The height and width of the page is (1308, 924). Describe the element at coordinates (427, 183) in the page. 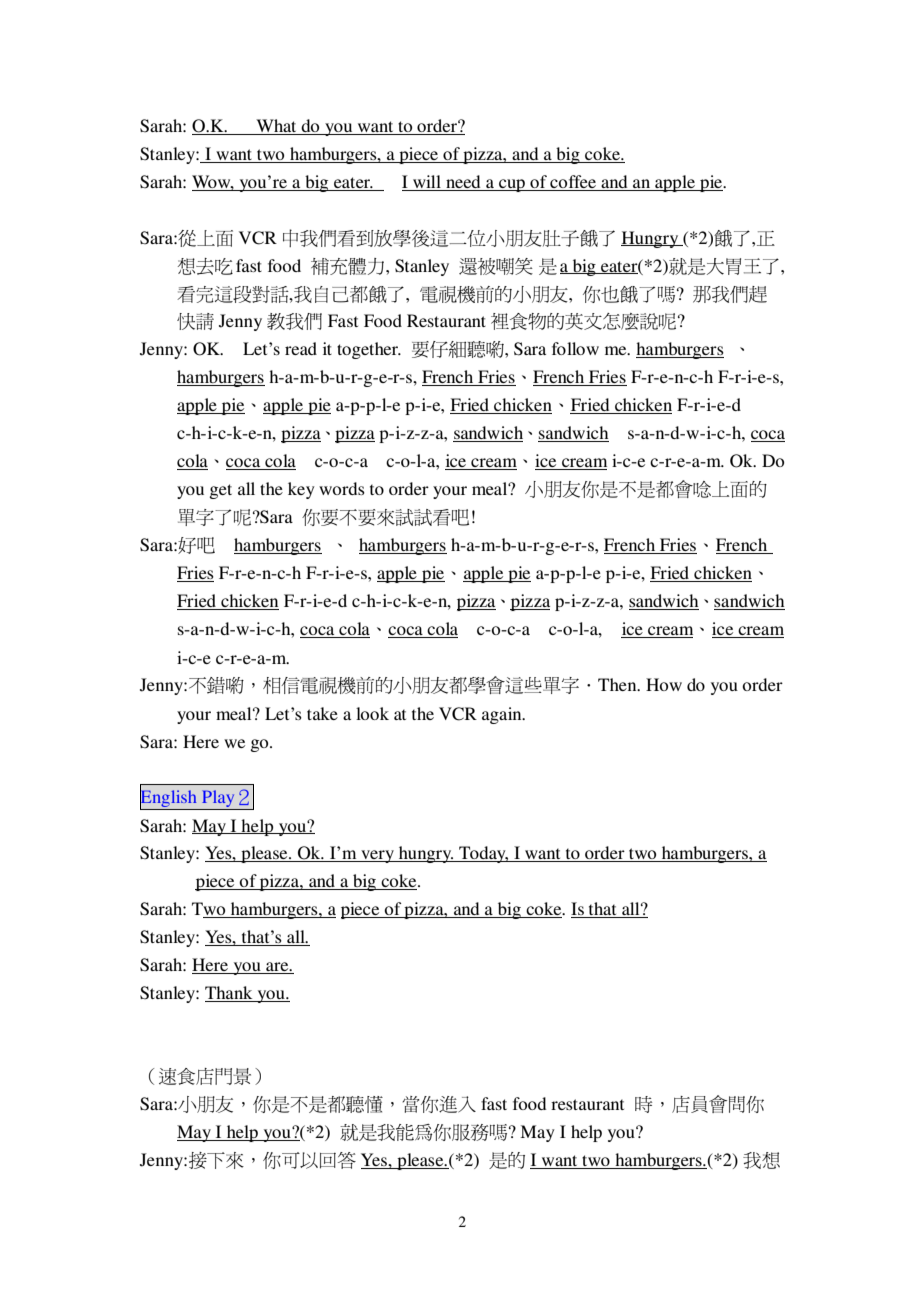

I see `will` at that location.
